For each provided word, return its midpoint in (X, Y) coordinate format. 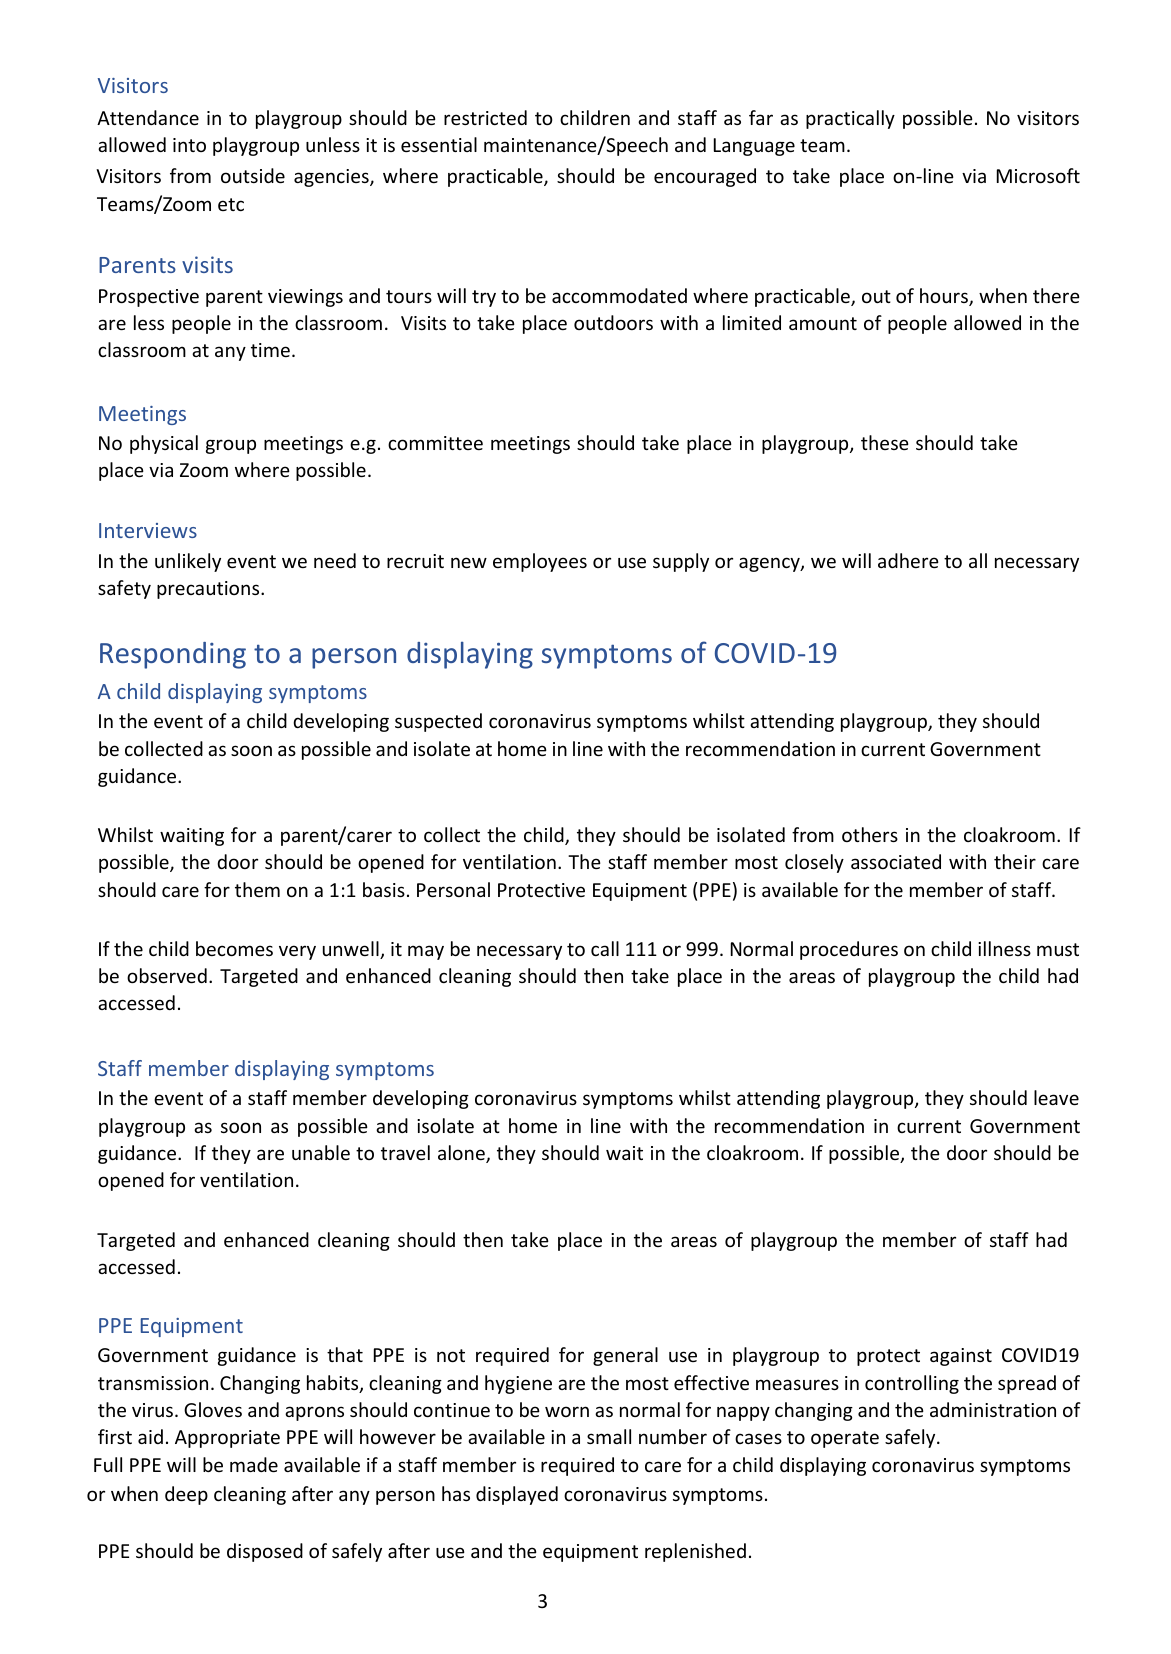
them (257, 889)
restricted (485, 117)
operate (845, 1439)
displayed (517, 1495)
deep (186, 1495)
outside (253, 175)
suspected (438, 722)
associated (896, 861)
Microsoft (1038, 175)
